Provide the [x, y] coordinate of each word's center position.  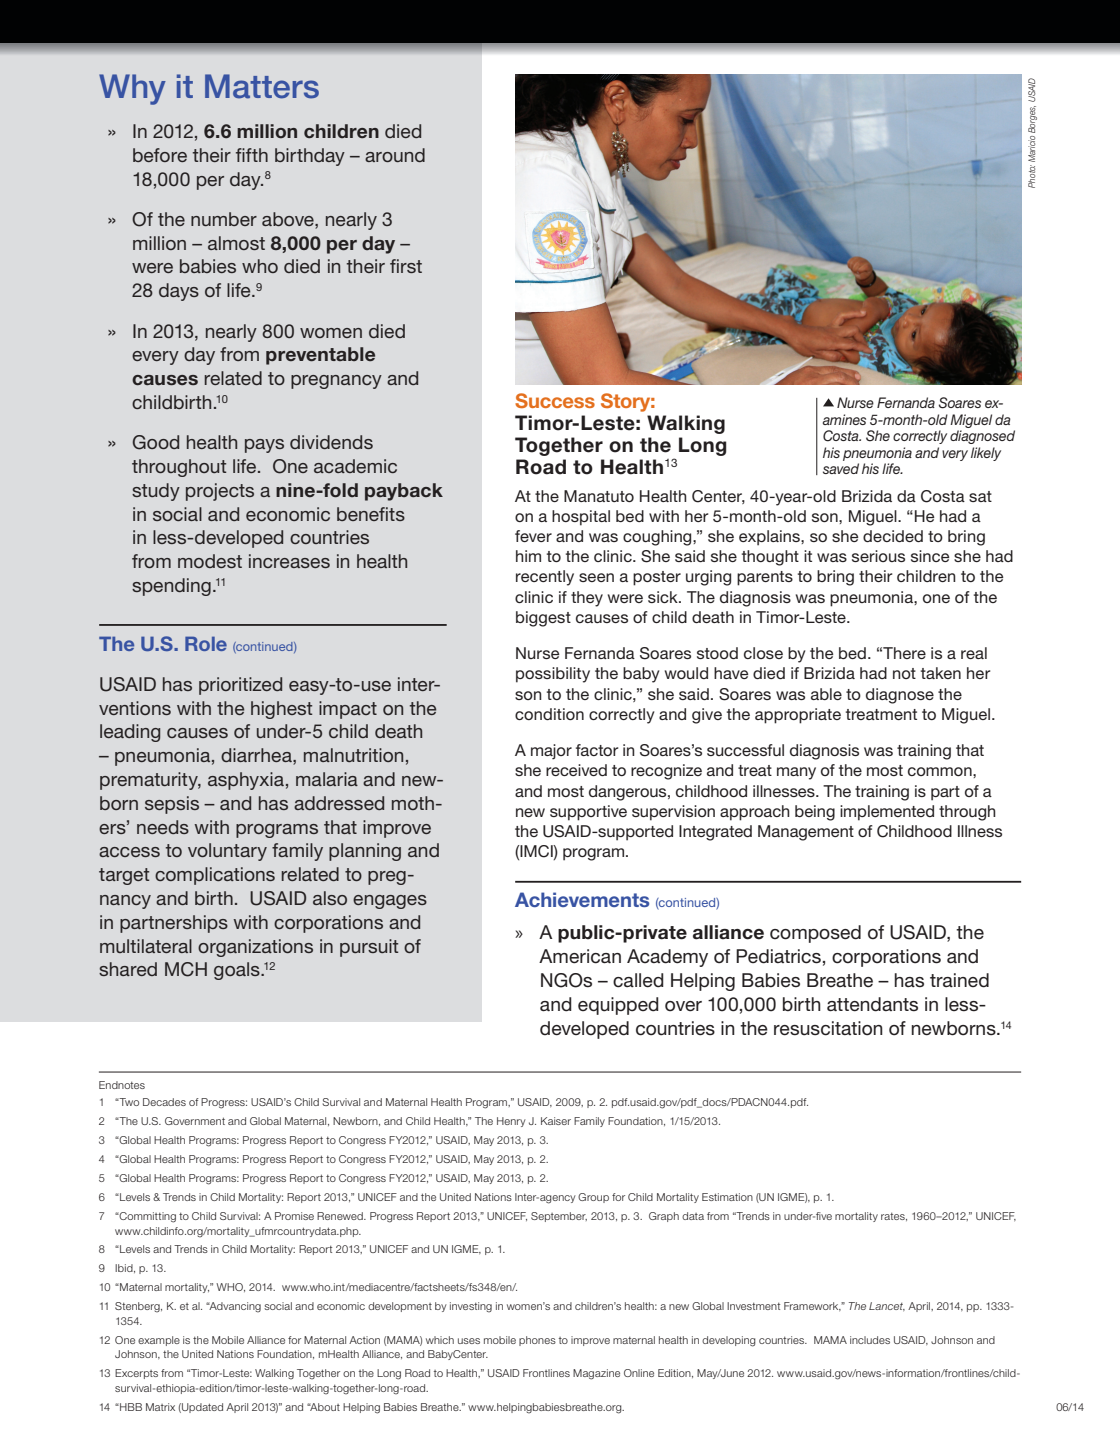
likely [986, 454]
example [159, 1341]
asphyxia [246, 781]
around [395, 155]
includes [870, 1340]
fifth [252, 155]
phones [537, 1341]
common [941, 771]
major [551, 752]
